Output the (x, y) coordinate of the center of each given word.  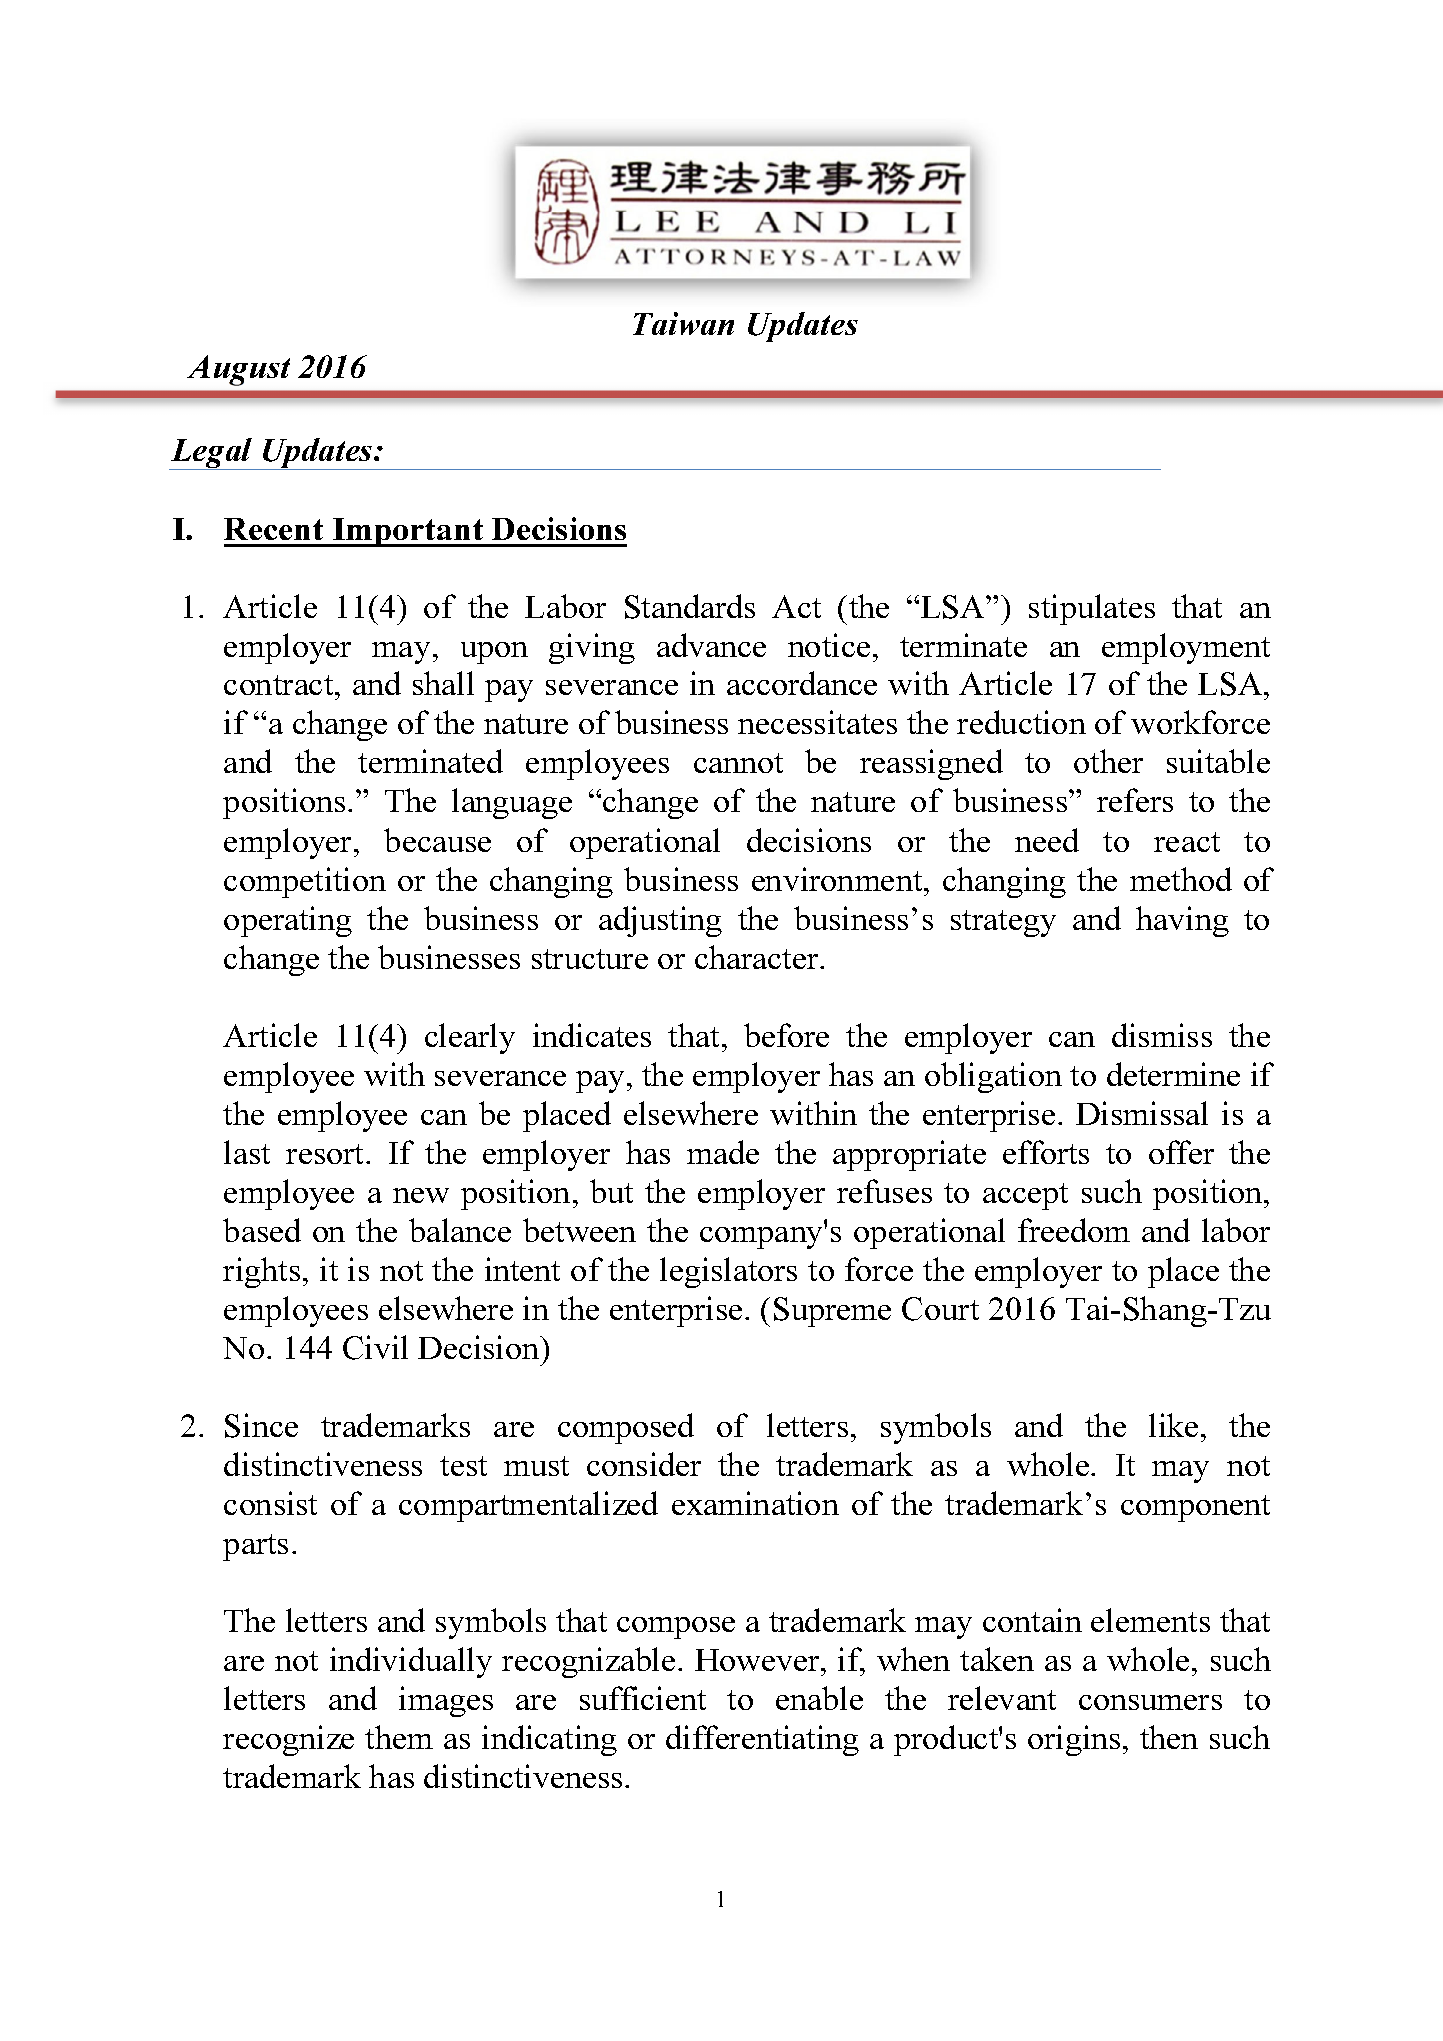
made (723, 1152)
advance (711, 645)
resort (326, 1154)
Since (261, 1425)
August (238, 370)
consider (644, 1464)
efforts (1046, 1152)
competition (305, 882)
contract (280, 685)
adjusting (660, 921)
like (1173, 1425)
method (1181, 879)
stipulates (1092, 609)
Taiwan (683, 323)
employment (1186, 648)
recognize (288, 1740)
